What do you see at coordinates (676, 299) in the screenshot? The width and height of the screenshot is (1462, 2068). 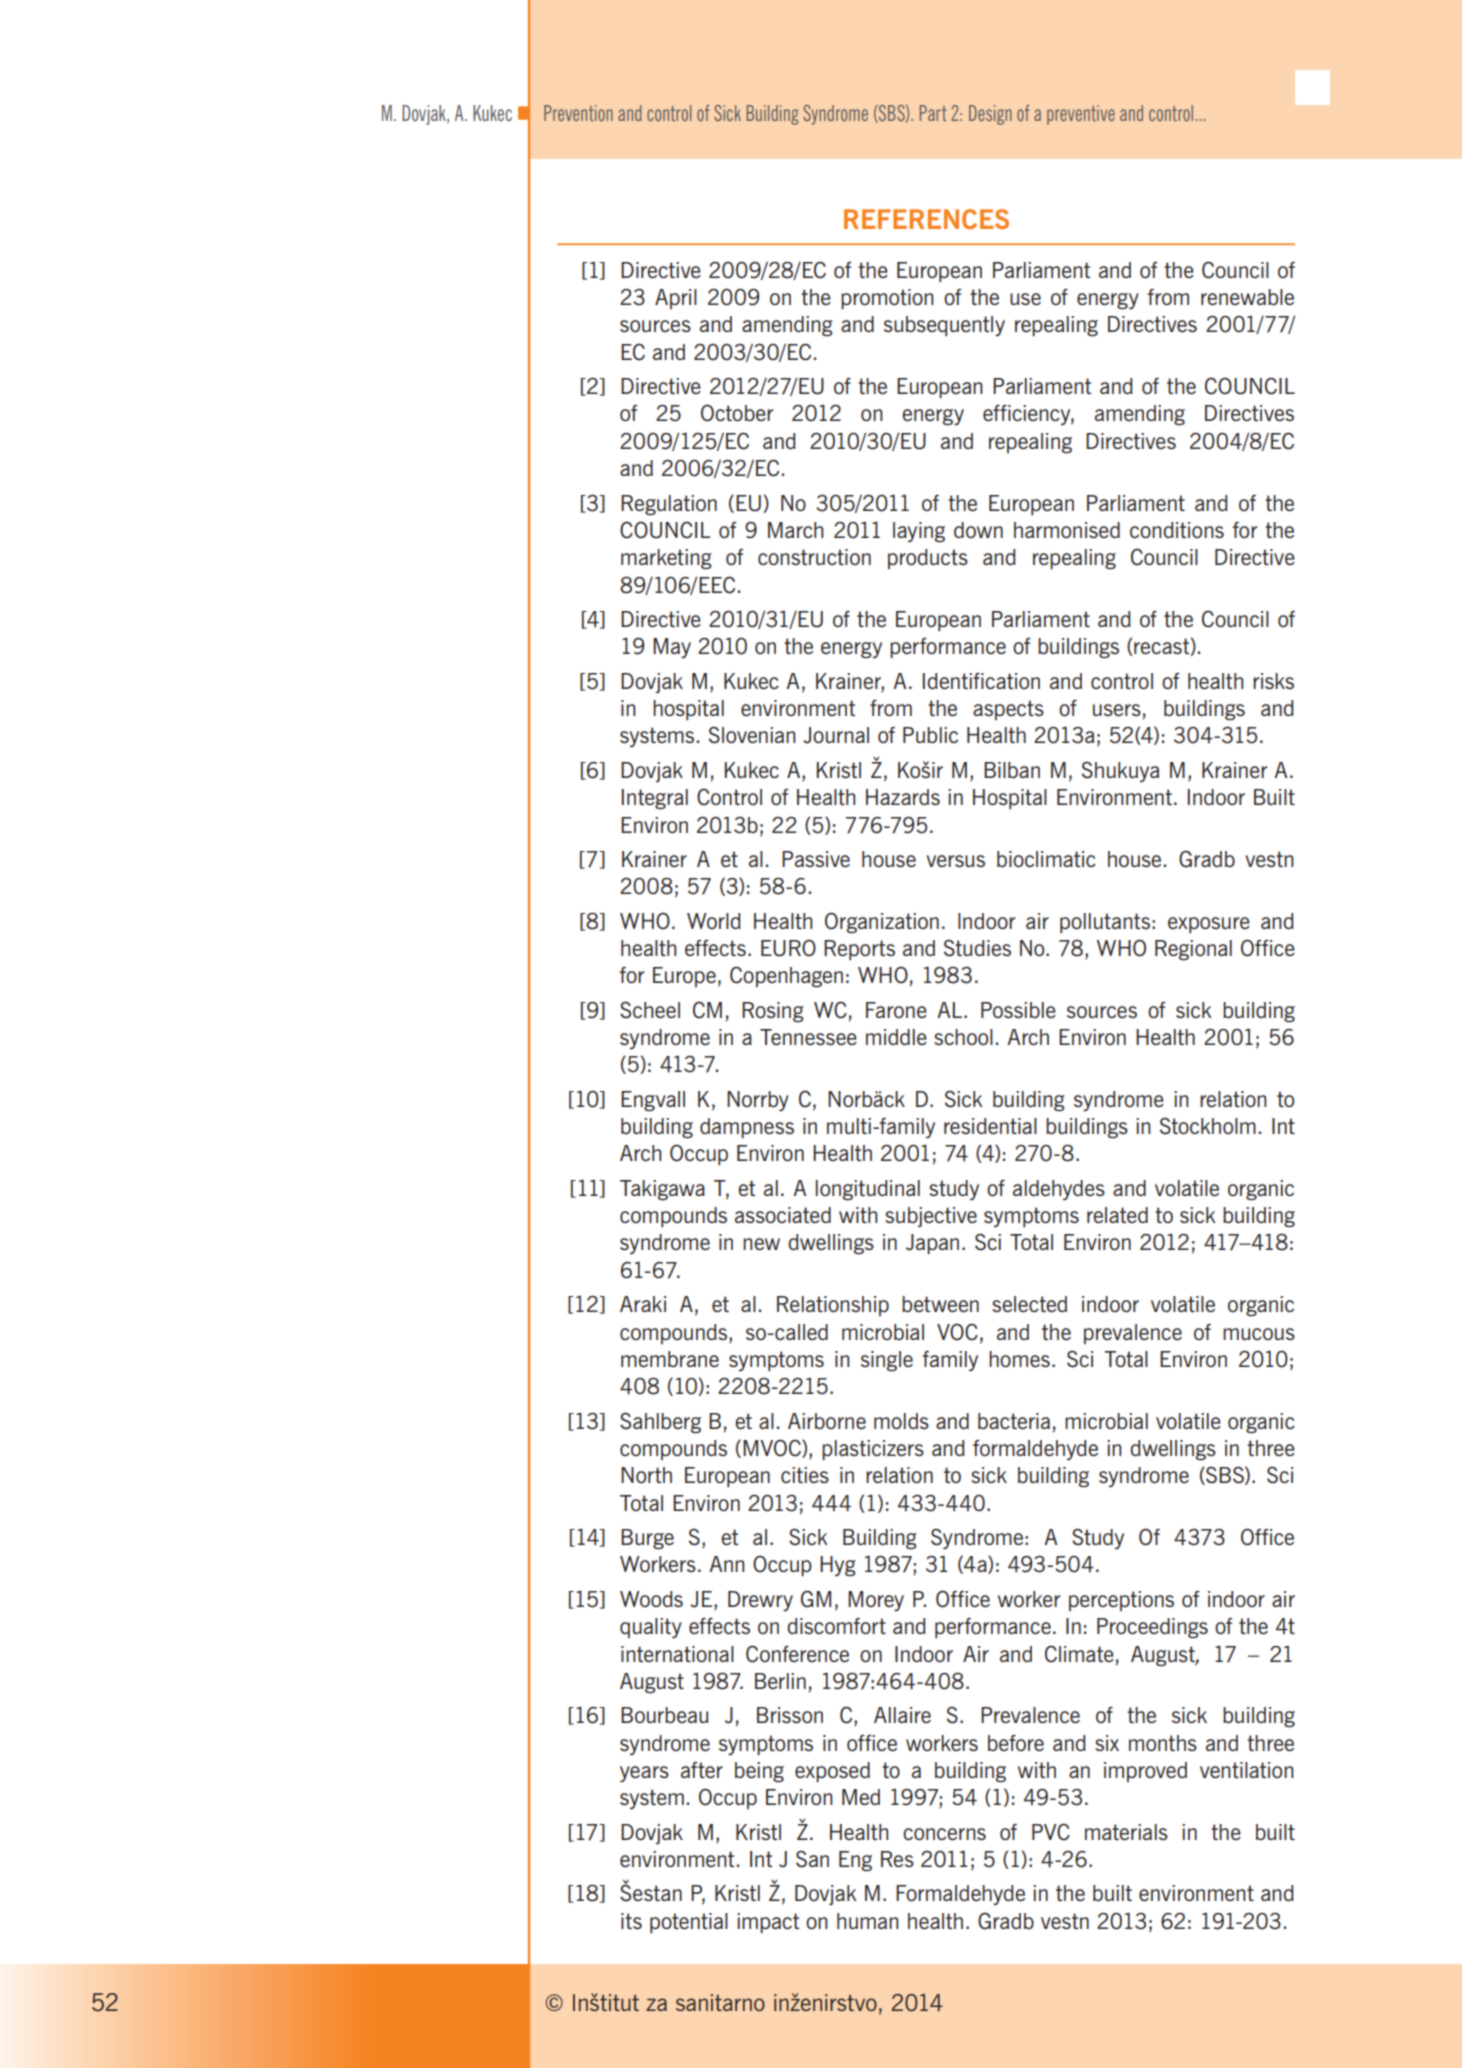 I see `April` at bounding box center [676, 299].
